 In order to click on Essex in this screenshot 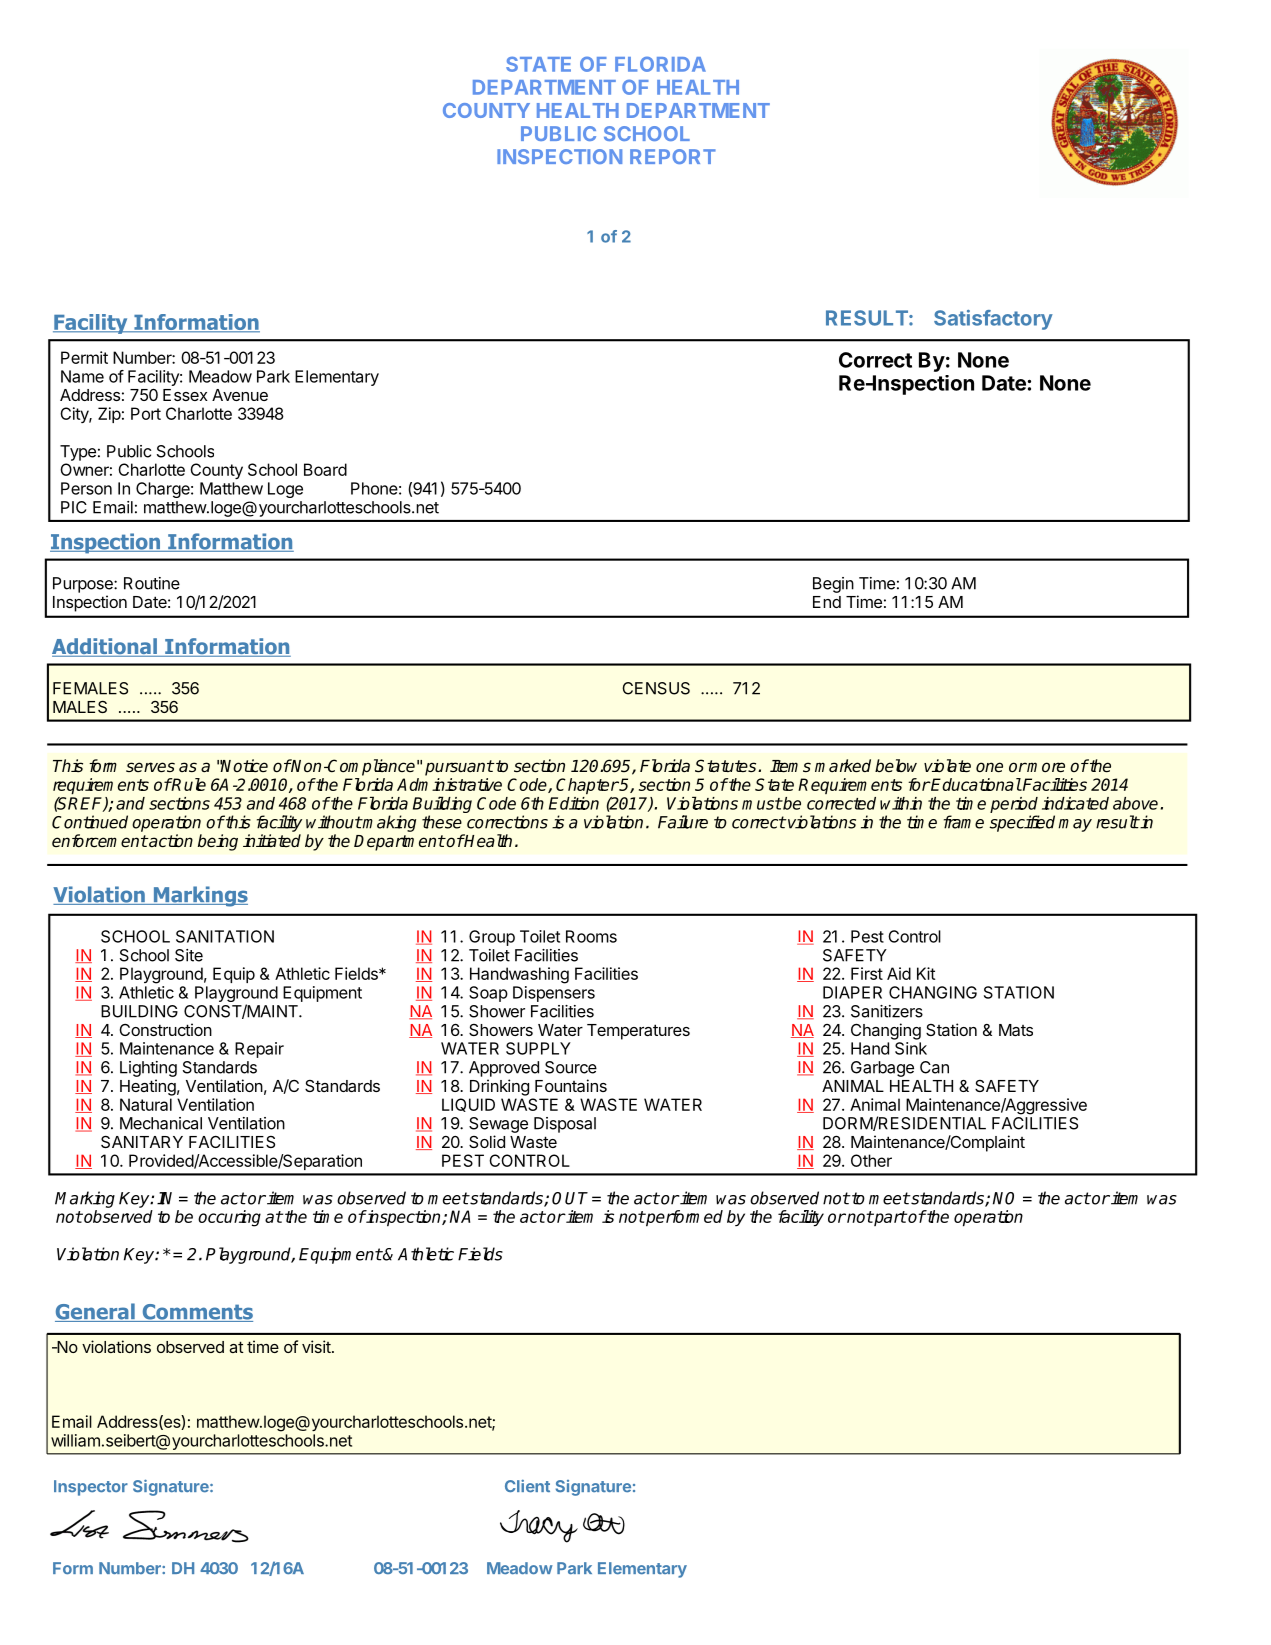, I will do `click(185, 395)`.
